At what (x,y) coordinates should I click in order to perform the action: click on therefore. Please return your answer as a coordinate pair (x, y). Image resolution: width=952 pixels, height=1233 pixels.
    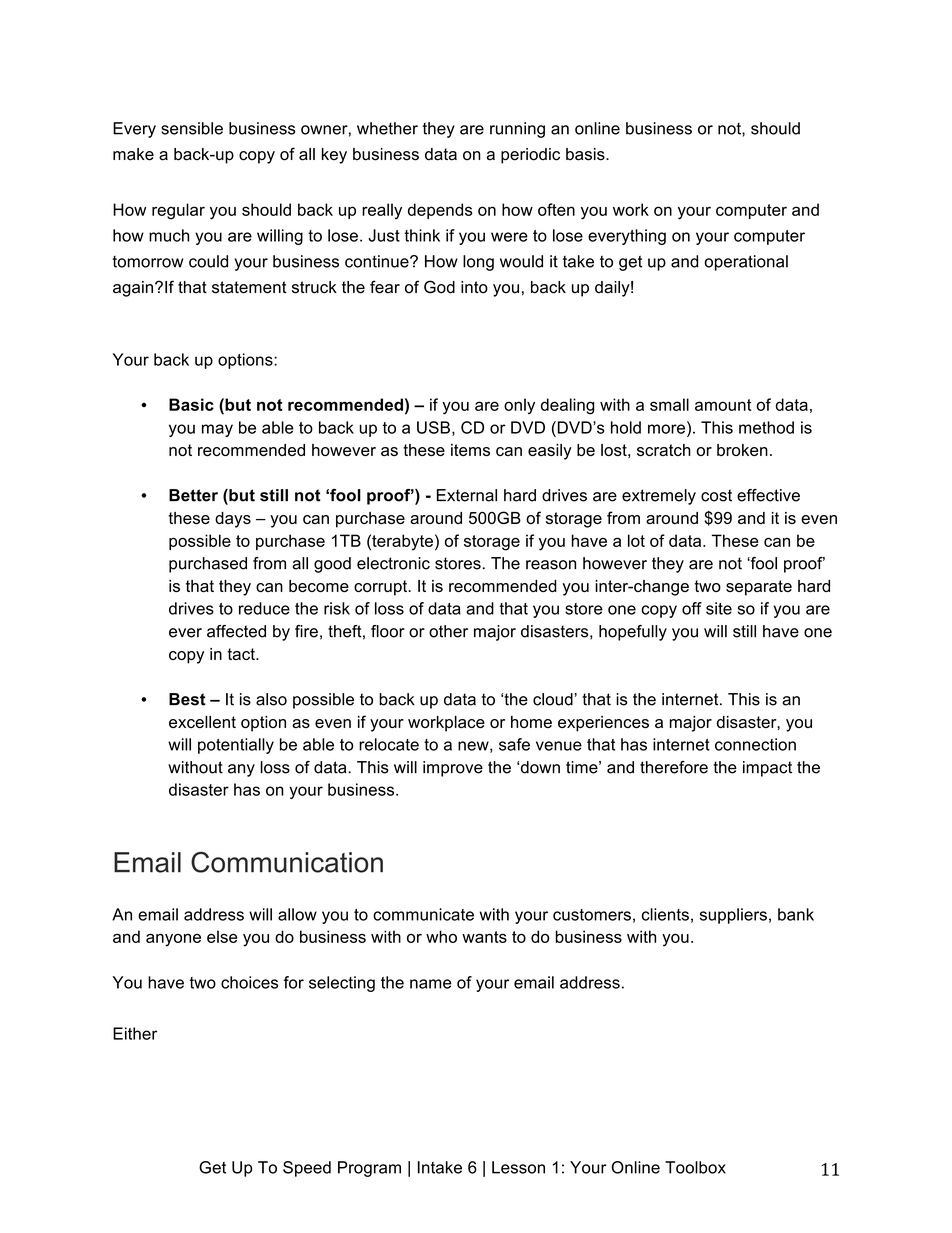
    Looking at the image, I should click on (674, 767).
